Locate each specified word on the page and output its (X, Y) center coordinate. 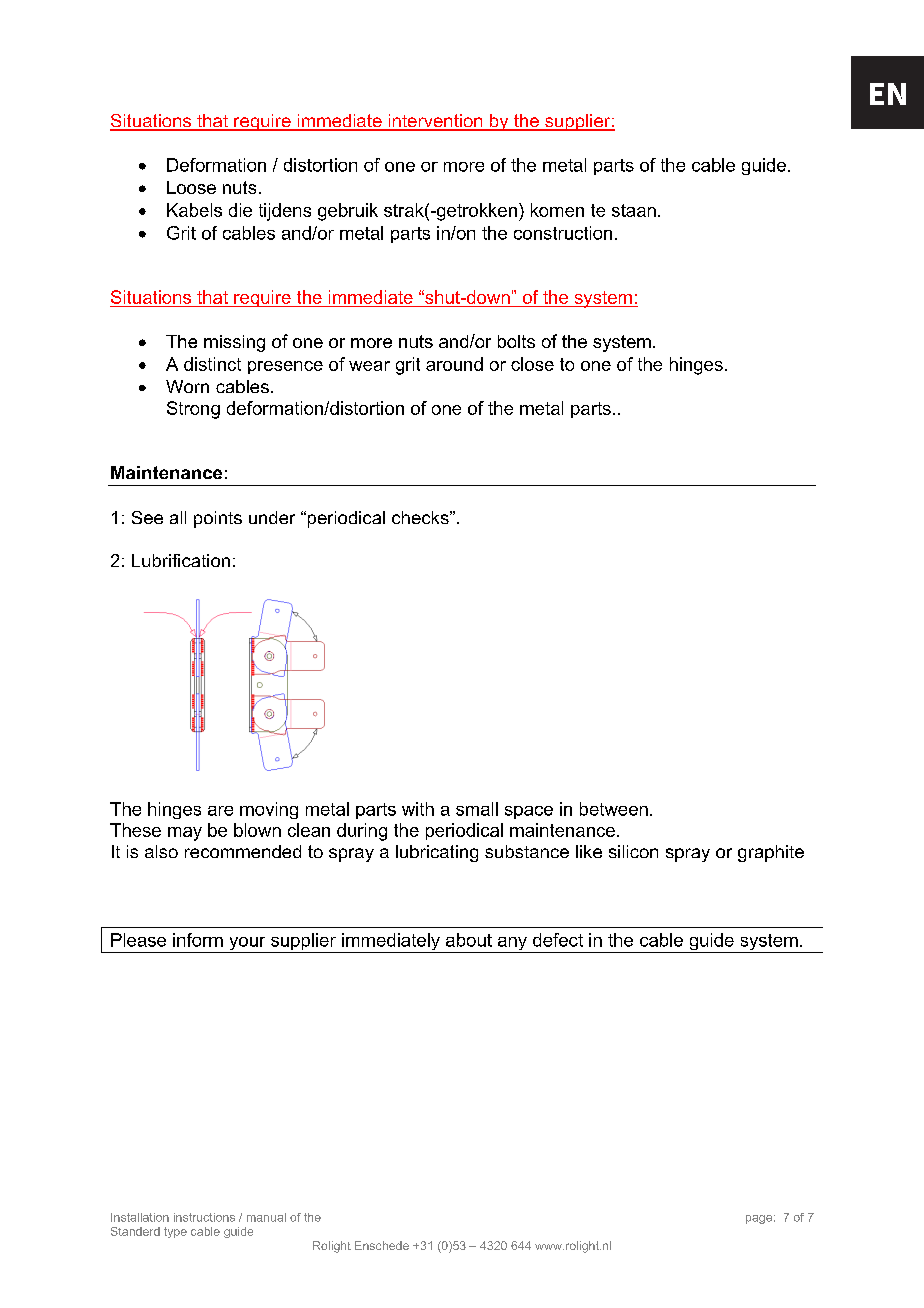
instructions (204, 1217)
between (614, 809)
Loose (191, 187)
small (477, 809)
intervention (435, 122)
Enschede (382, 1245)
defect (558, 940)
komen (557, 210)
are (220, 811)
